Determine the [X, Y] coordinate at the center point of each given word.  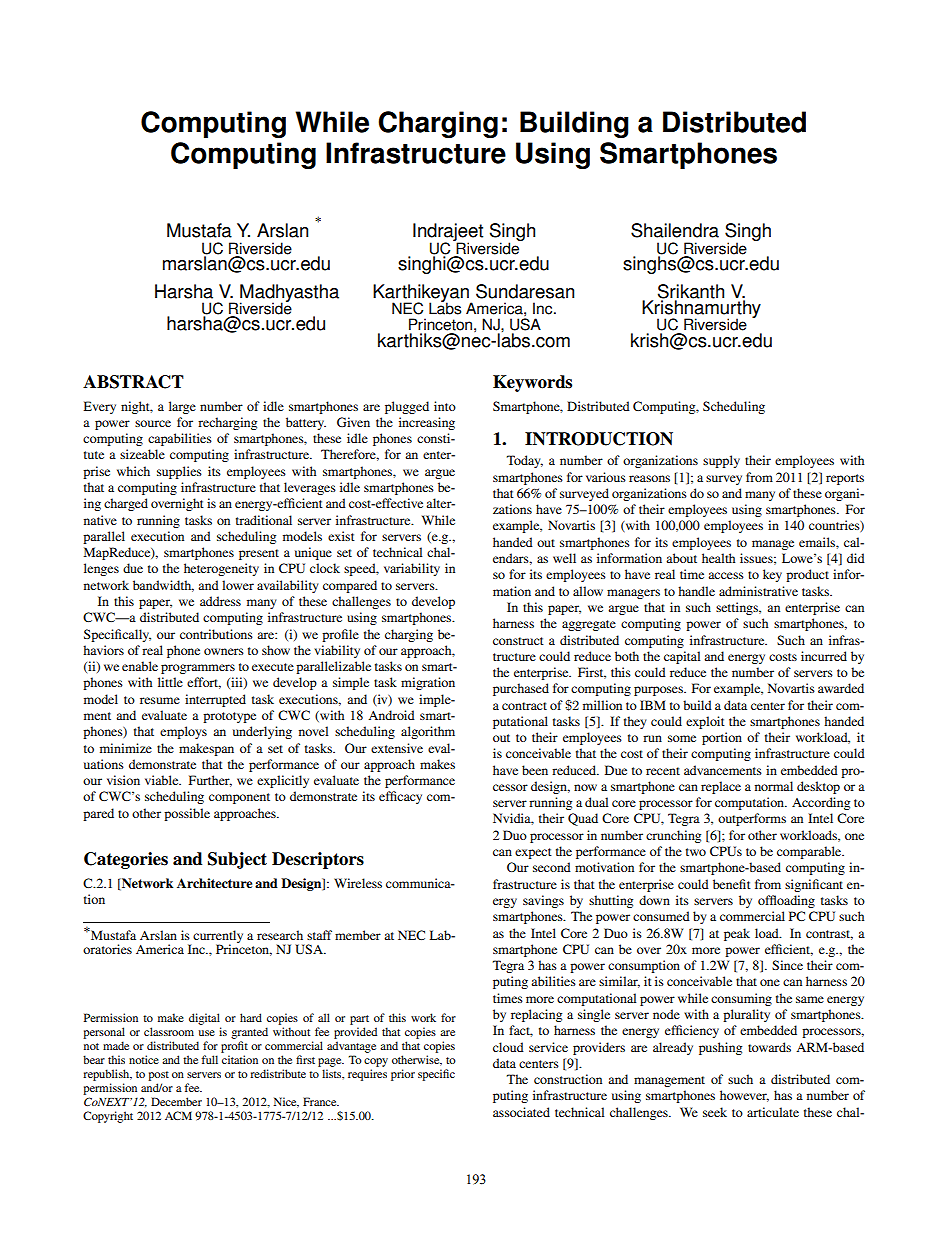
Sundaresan [525, 291]
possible [187, 814]
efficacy [400, 797]
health [718, 558]
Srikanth [691, 292]
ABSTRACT [133, 382]
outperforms [752, 819]
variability [412, 569]
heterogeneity [221, 569]
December [176, 1101]
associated [521, 1112]
